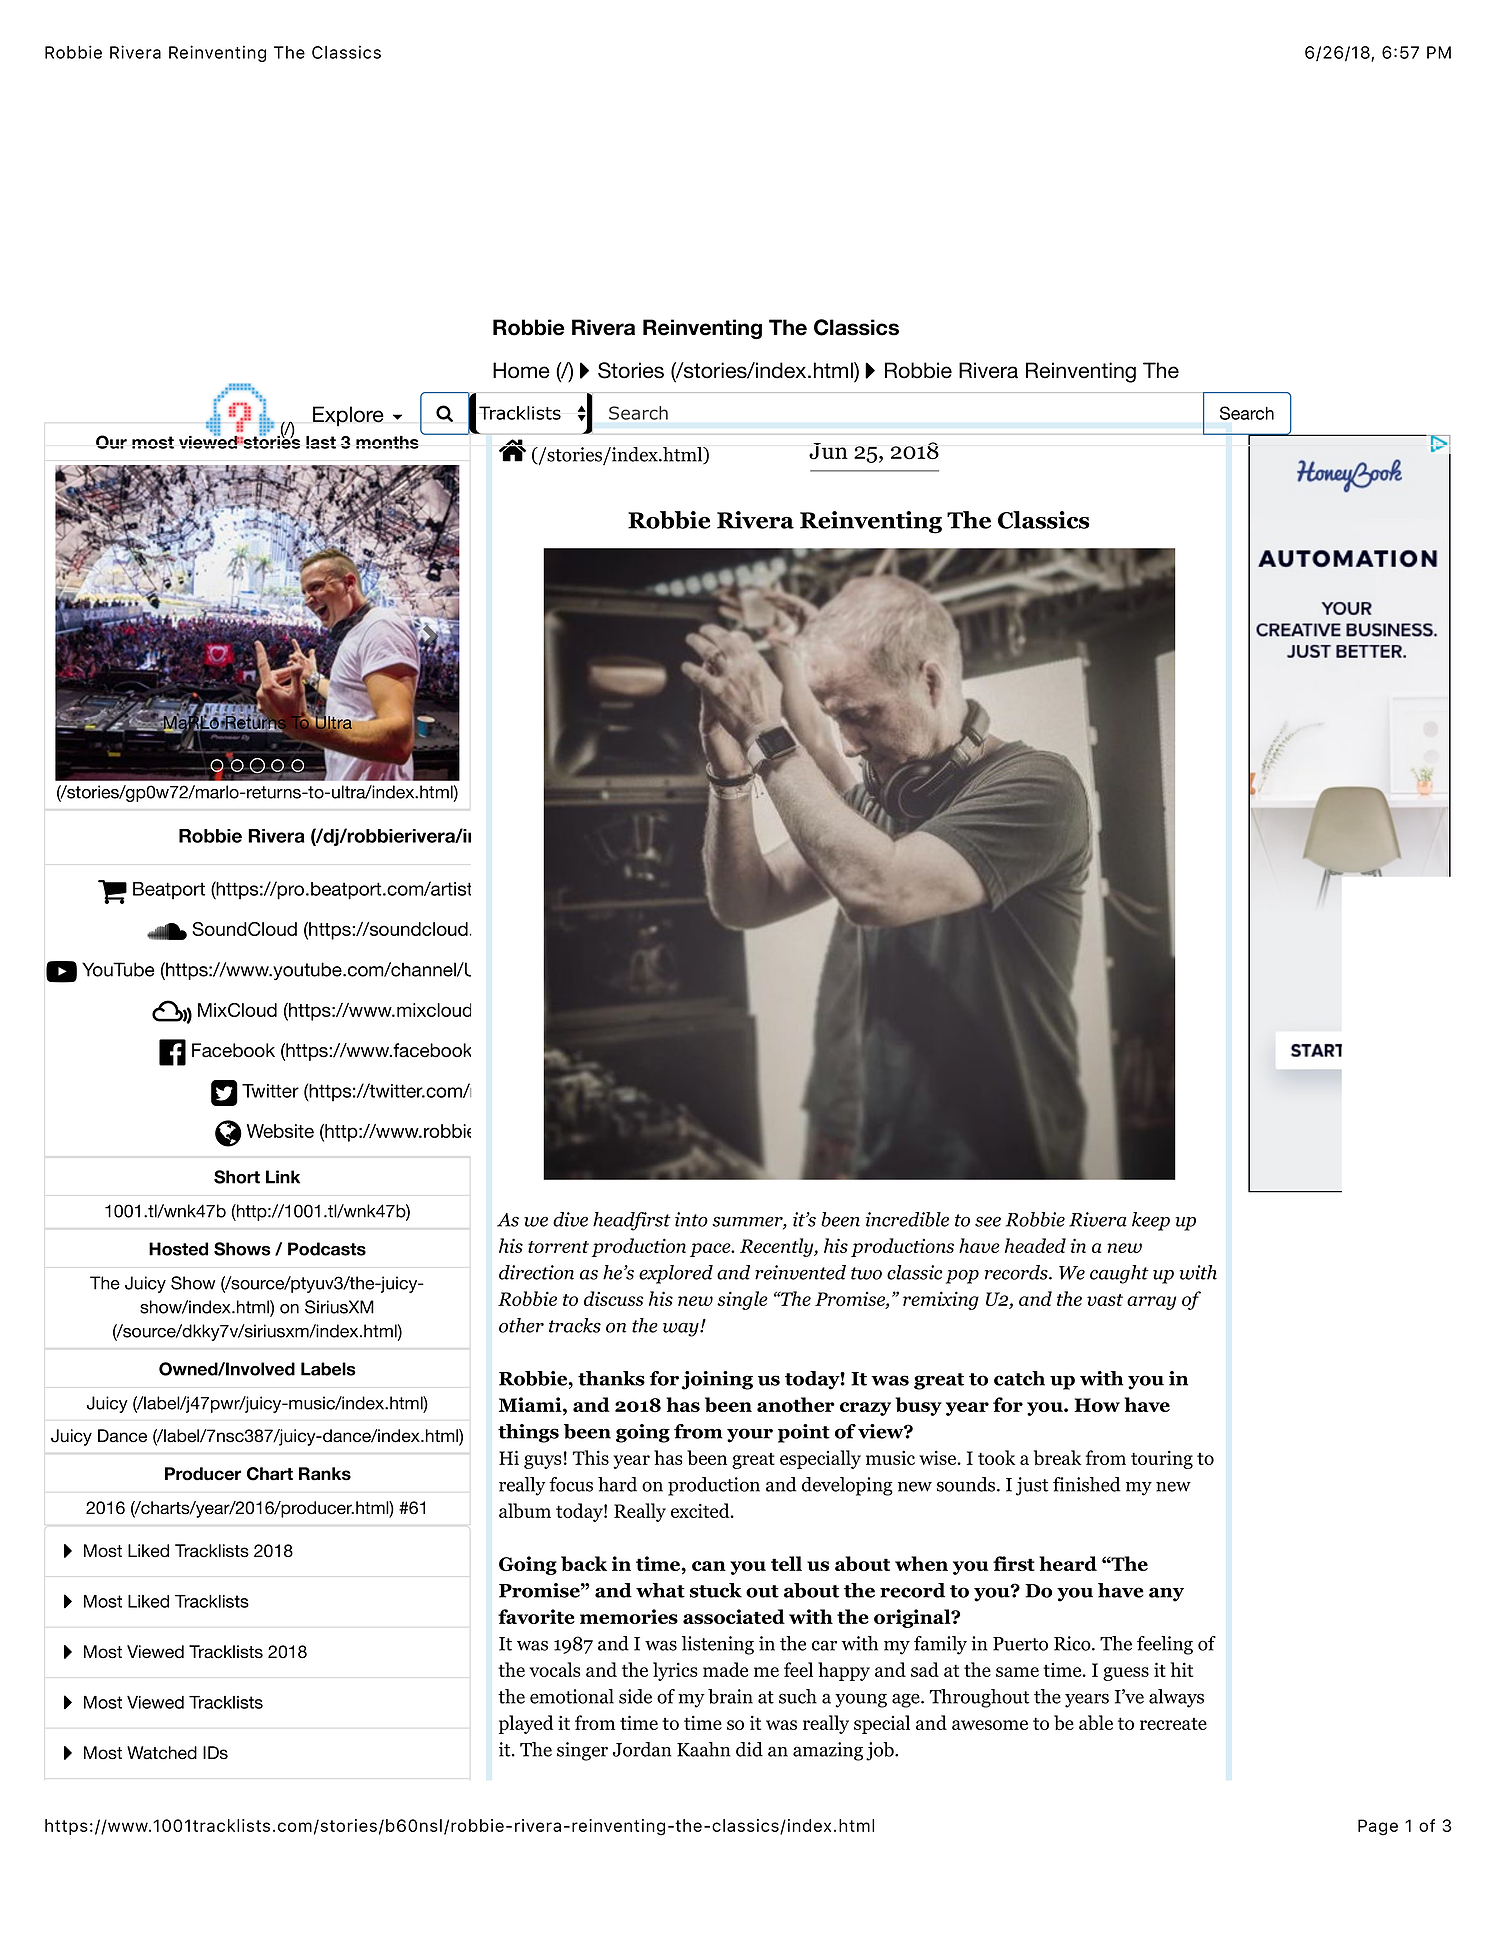 The width and height of the page is (1497, 1937). Describe the element at coordinates (521, 370) in the page. I see `Home` at that location.
